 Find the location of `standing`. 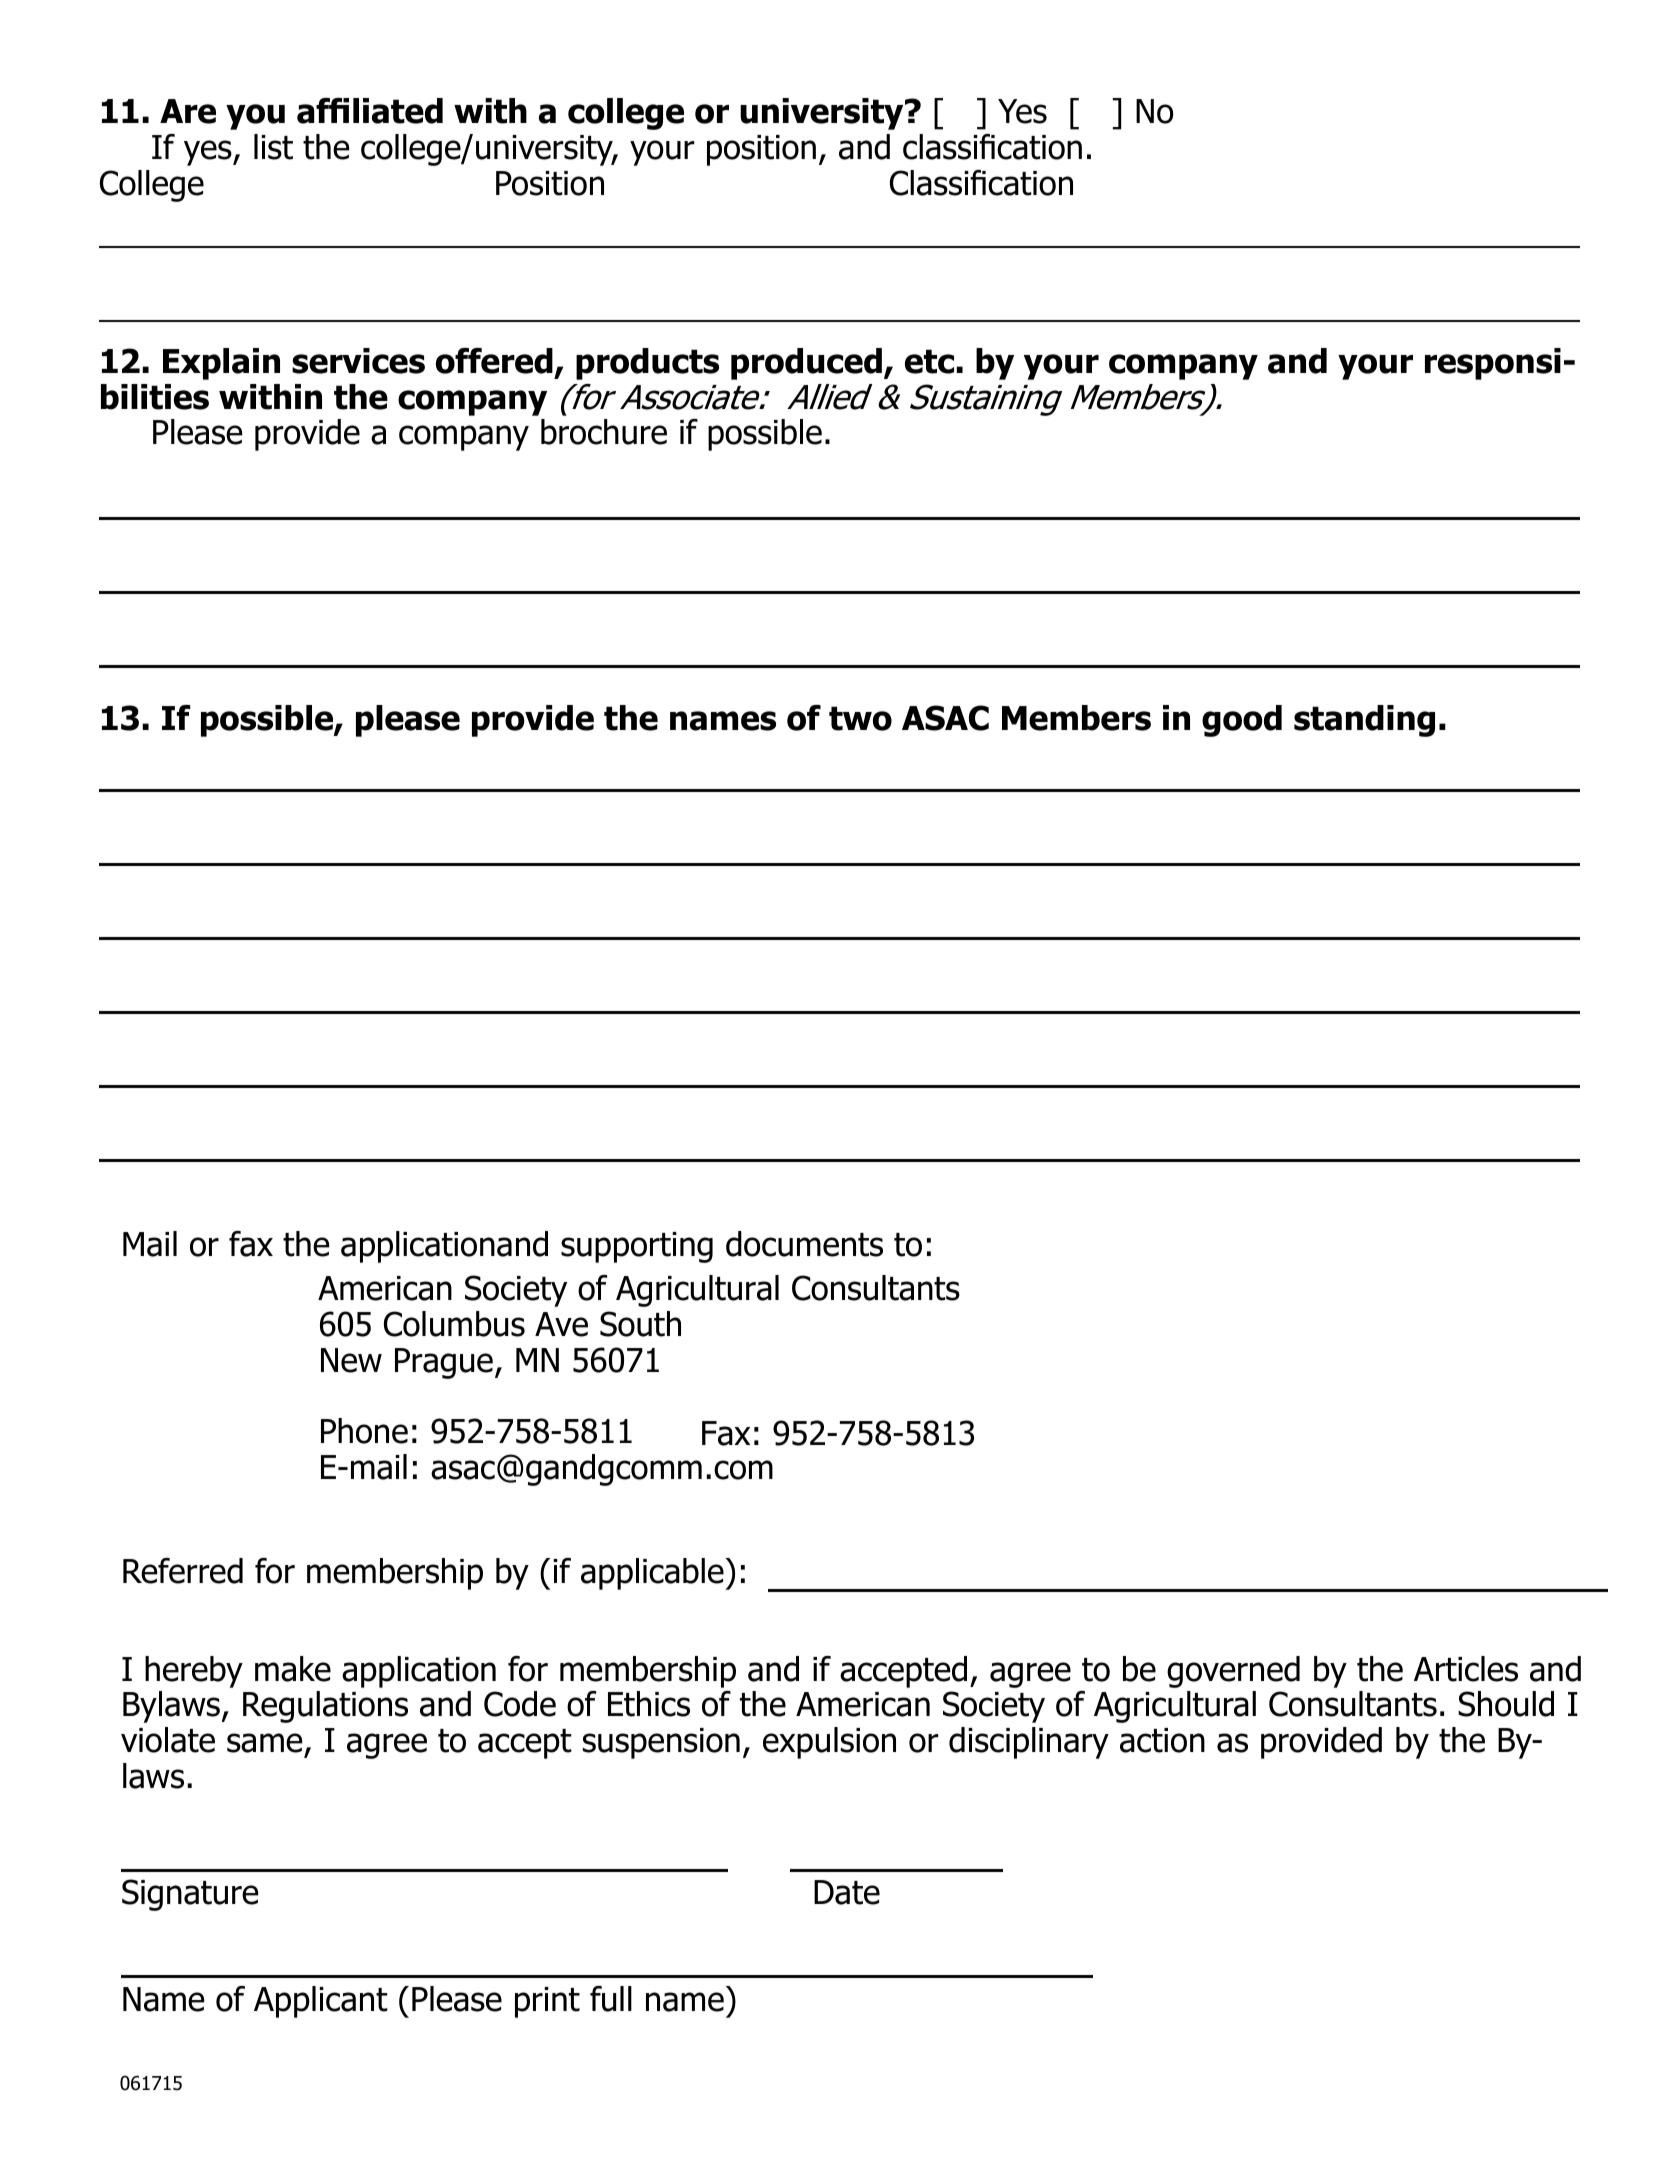

standing is located at coordinates (1364, 721).
